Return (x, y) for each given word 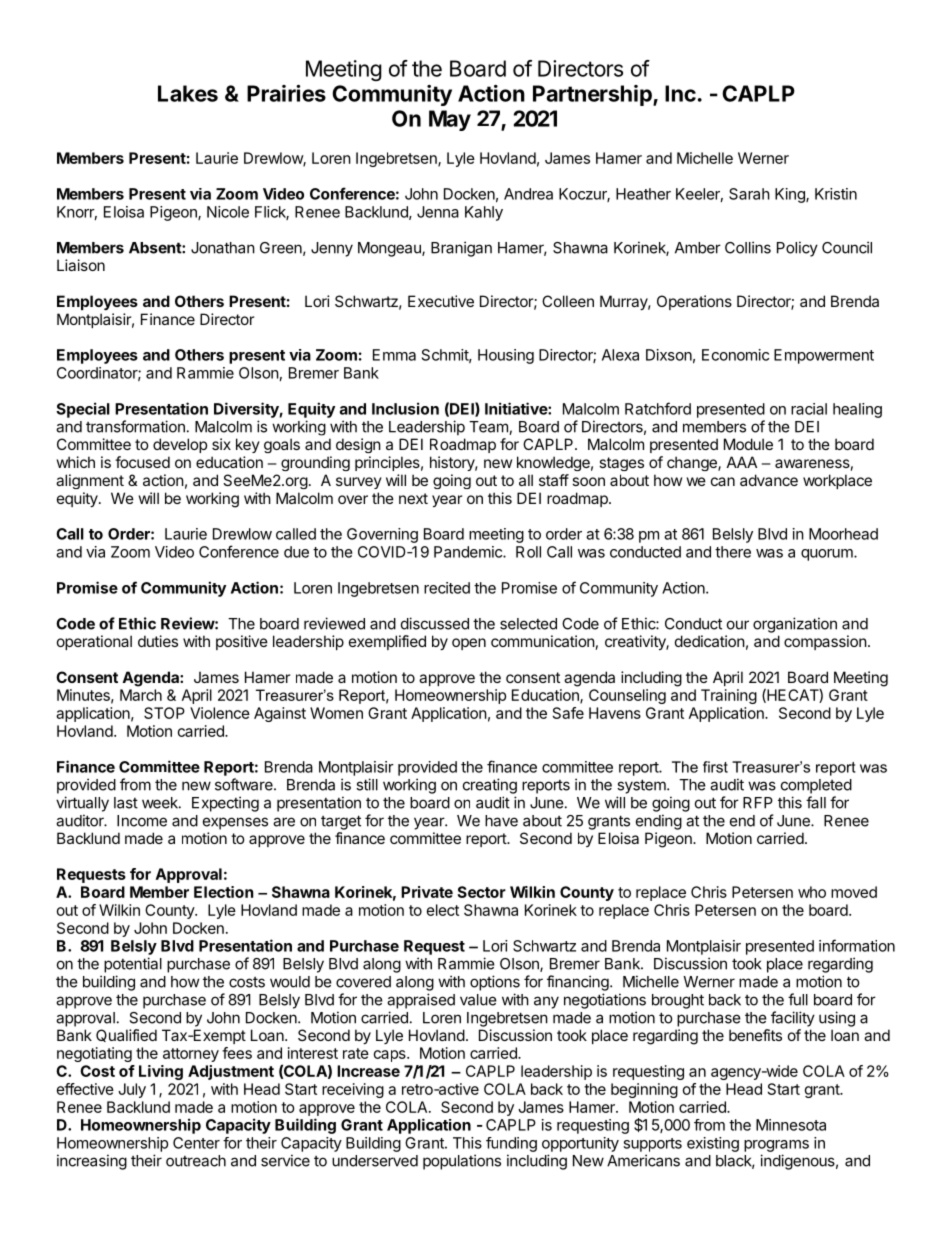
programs (776, 1146)
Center (196, 1143)
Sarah (749, 194)
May (450, 120)
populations (462, 1162)
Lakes (188, 93)
